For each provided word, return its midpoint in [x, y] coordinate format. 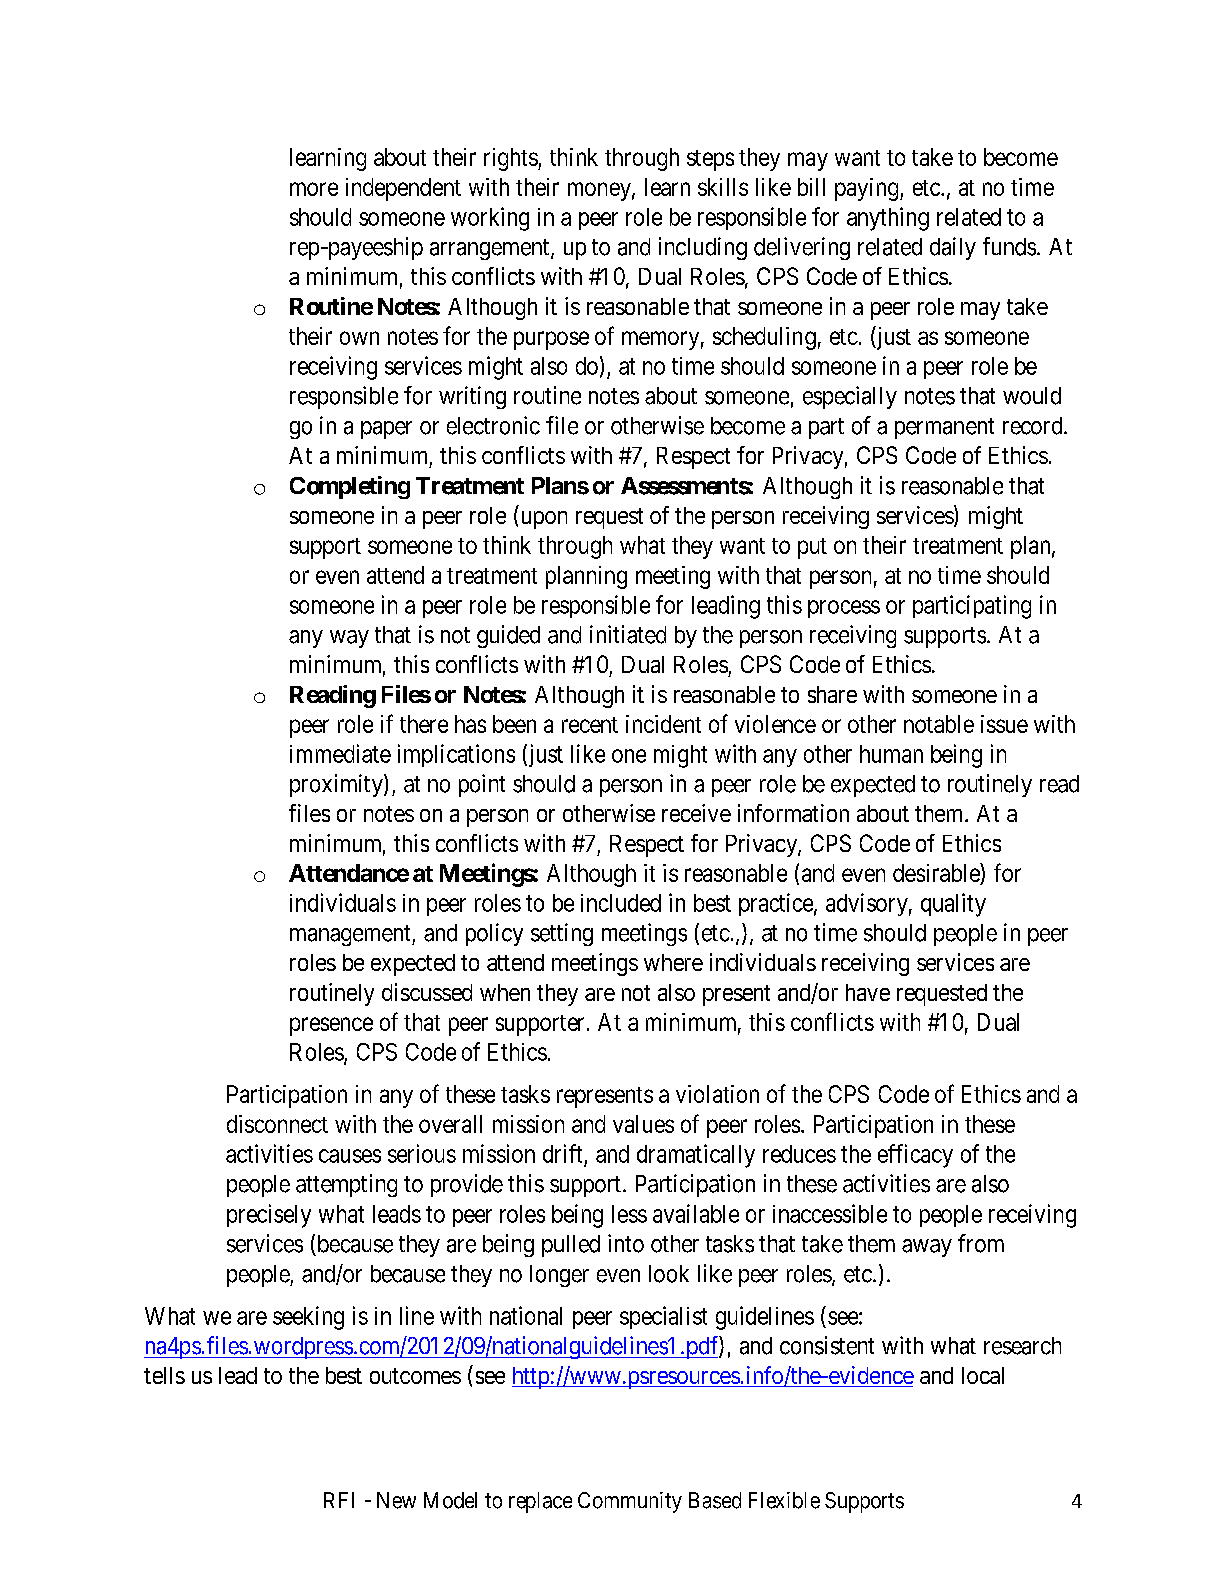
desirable [937, 872]
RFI [339, 1500]
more [314, 189]
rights [511, 159]
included [621, 903]
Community [630, 1502]
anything [888, 219]
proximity [337, 785]
